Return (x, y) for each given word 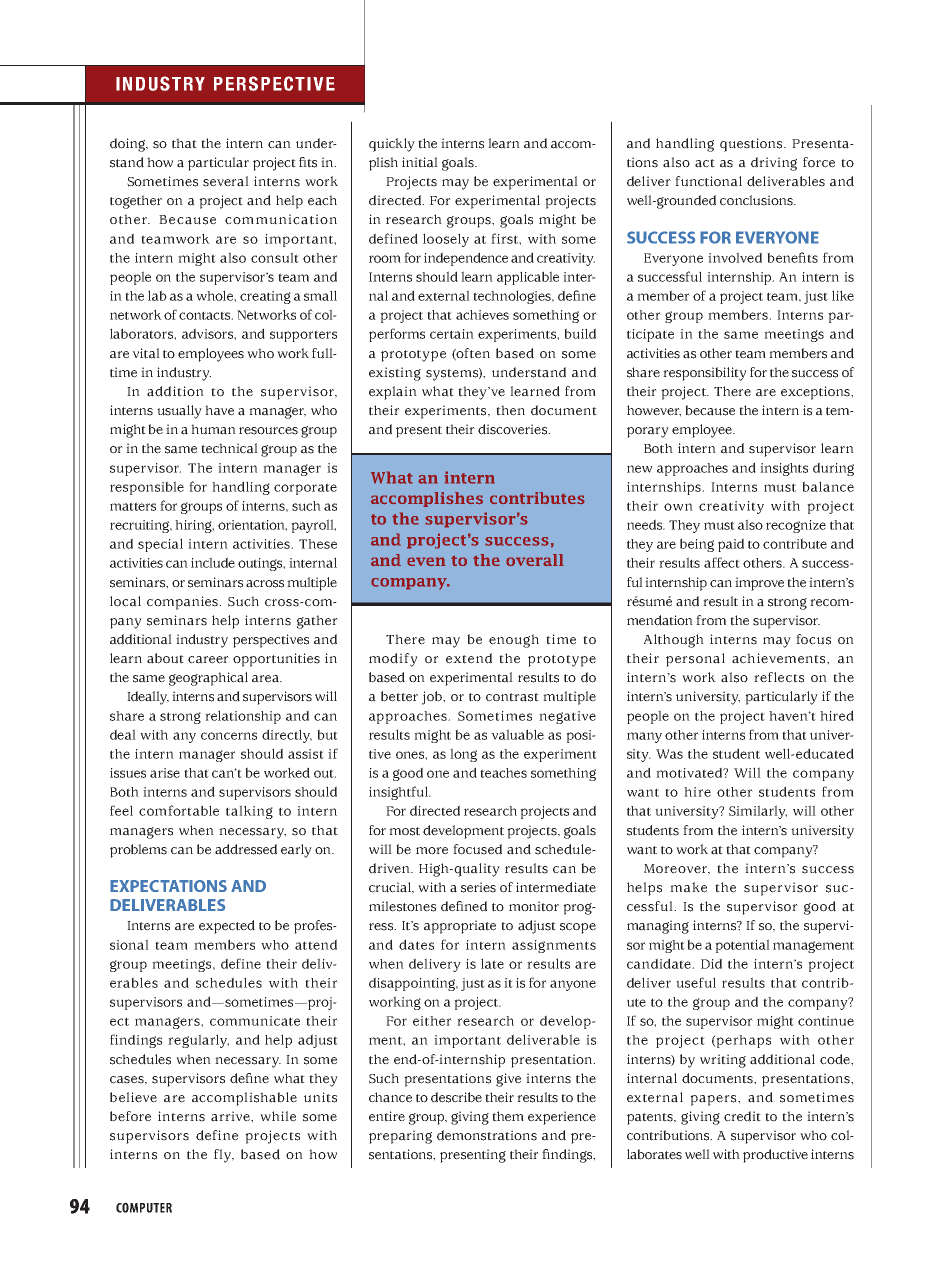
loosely (446, 240)
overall (535, 560)
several (226, 181)
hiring (194, 526)
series (478, 887)
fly (224, 1156)
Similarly (758, 812)
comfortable (179, 810)
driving (774, 164)
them (508, 1116)
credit (742, 1116)
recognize (796, 526)
